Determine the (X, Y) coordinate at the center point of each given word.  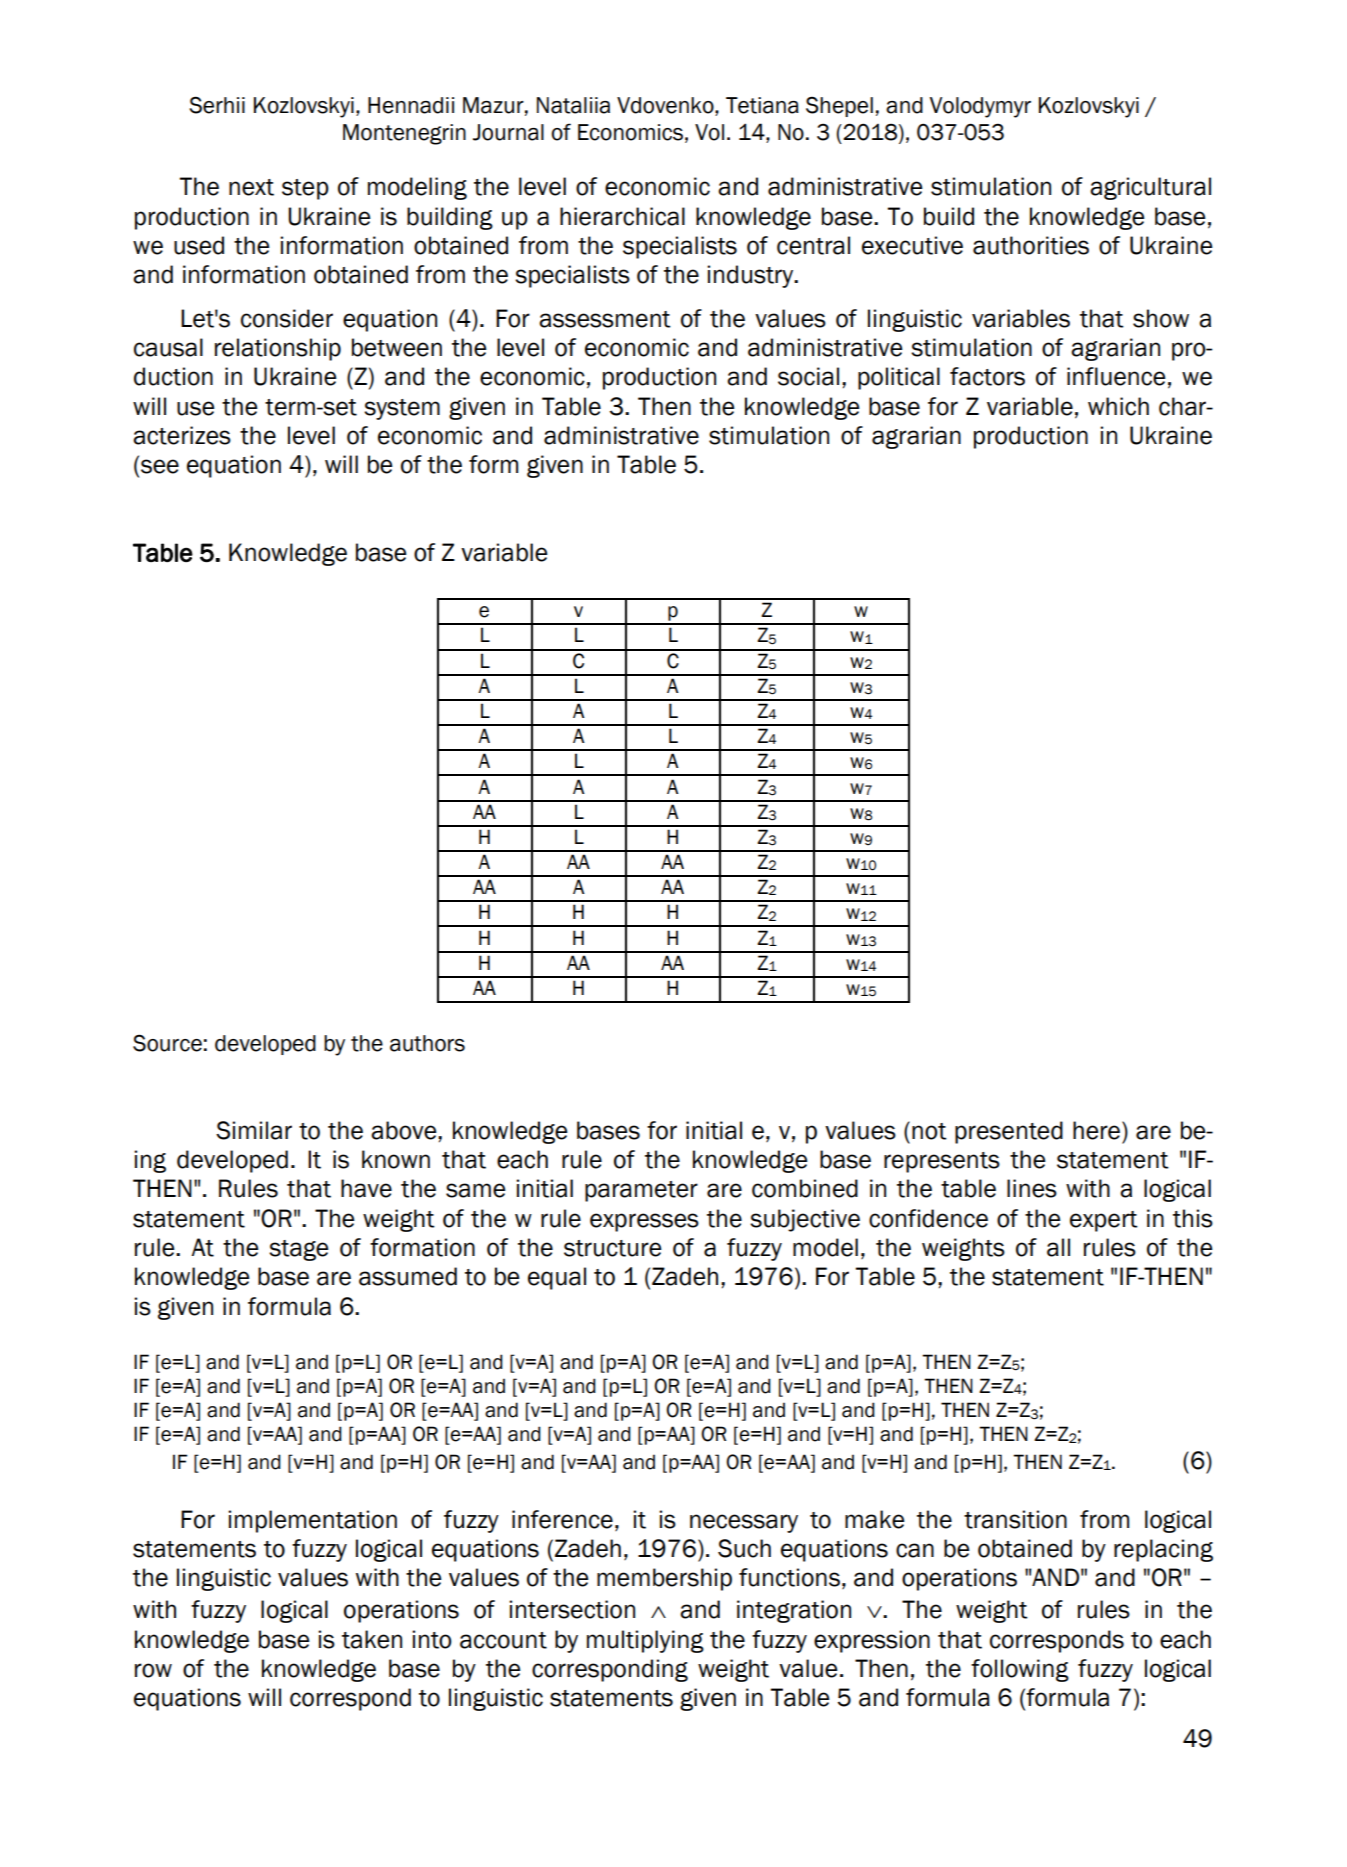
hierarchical (622, 216)
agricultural (1150, 188)
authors (427, 1043)
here (1098, 1130)
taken (372, 1639)
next (251, 187)
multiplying (645, 1641)
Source (167, 1043)
